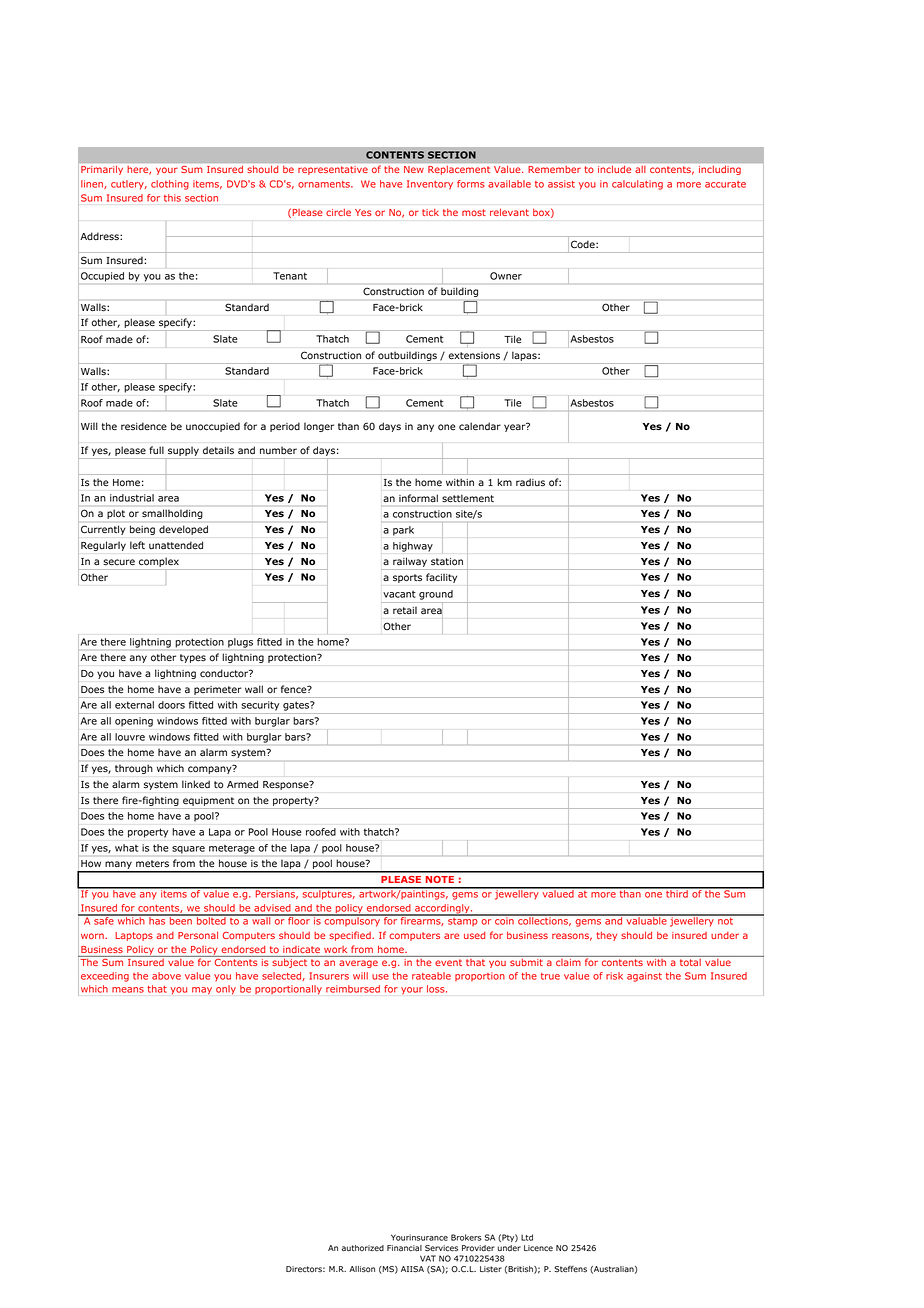 The width and height of the document is (924, 1308). I want to click on tick, so click(430, 212).
